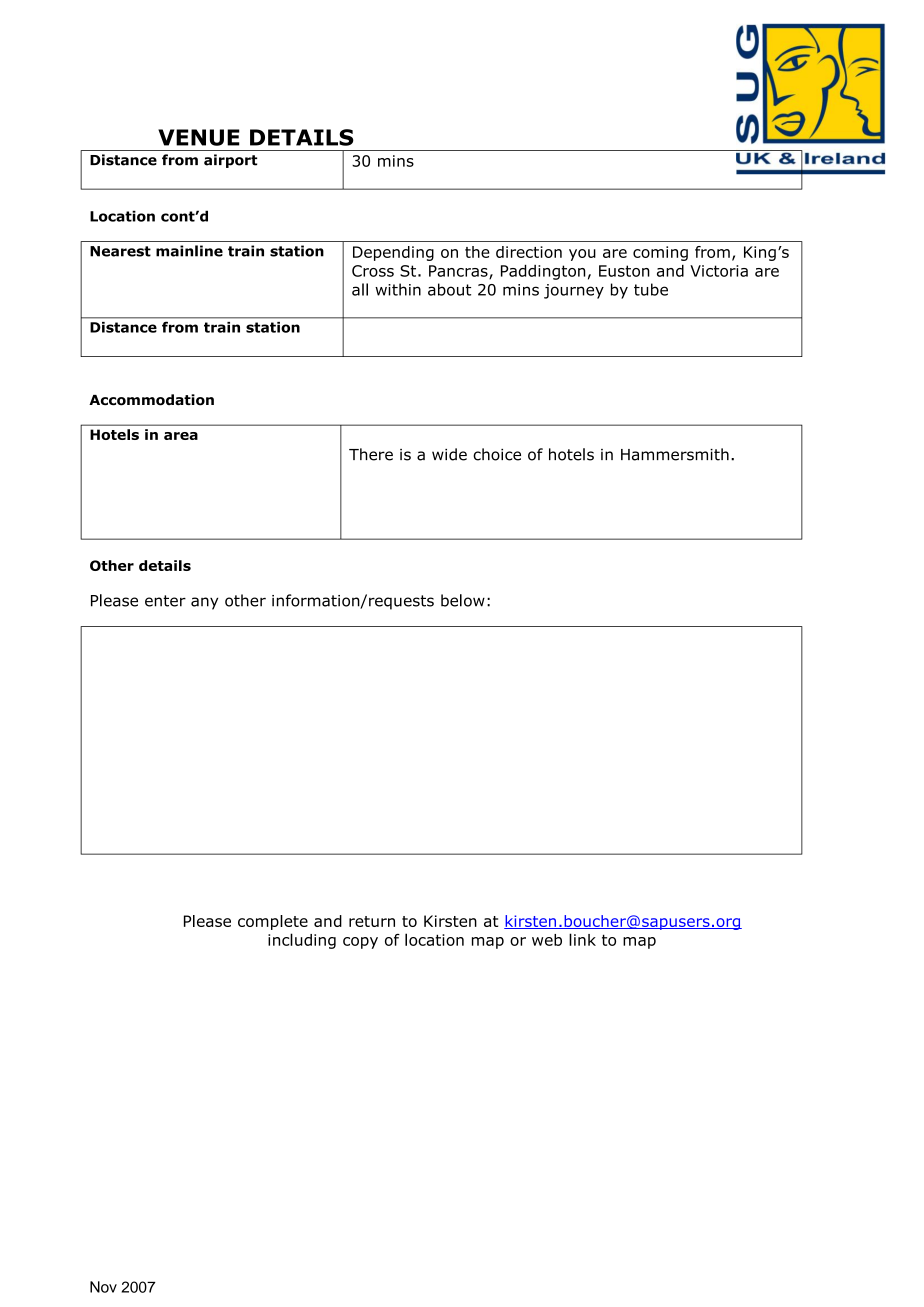  I want to click on Nov, so click(103, 1287).
